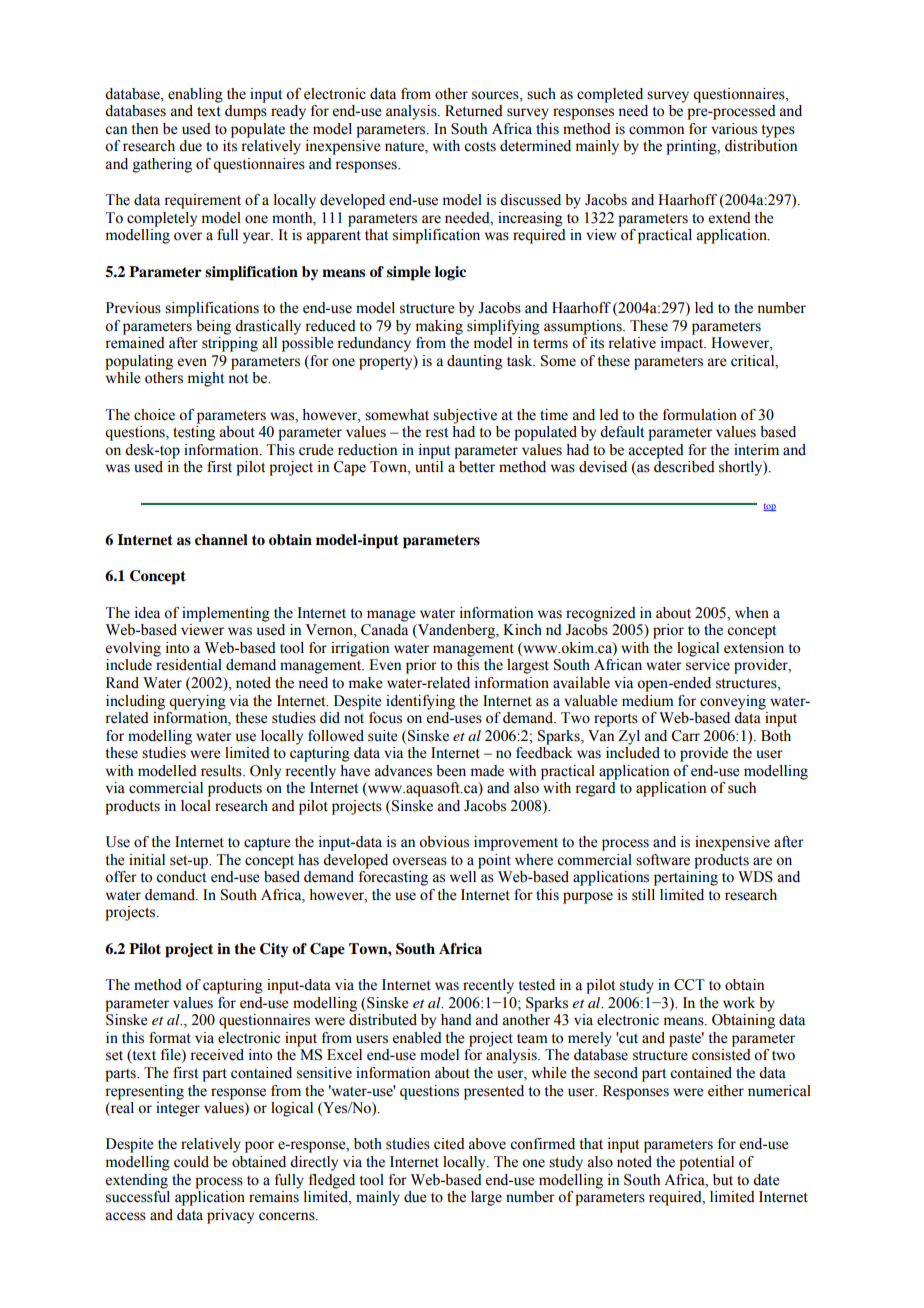 The image size is (924, 1308). Describe the element at coordinates (474, 111) in the screenshot. I see `Returned` at that location.
